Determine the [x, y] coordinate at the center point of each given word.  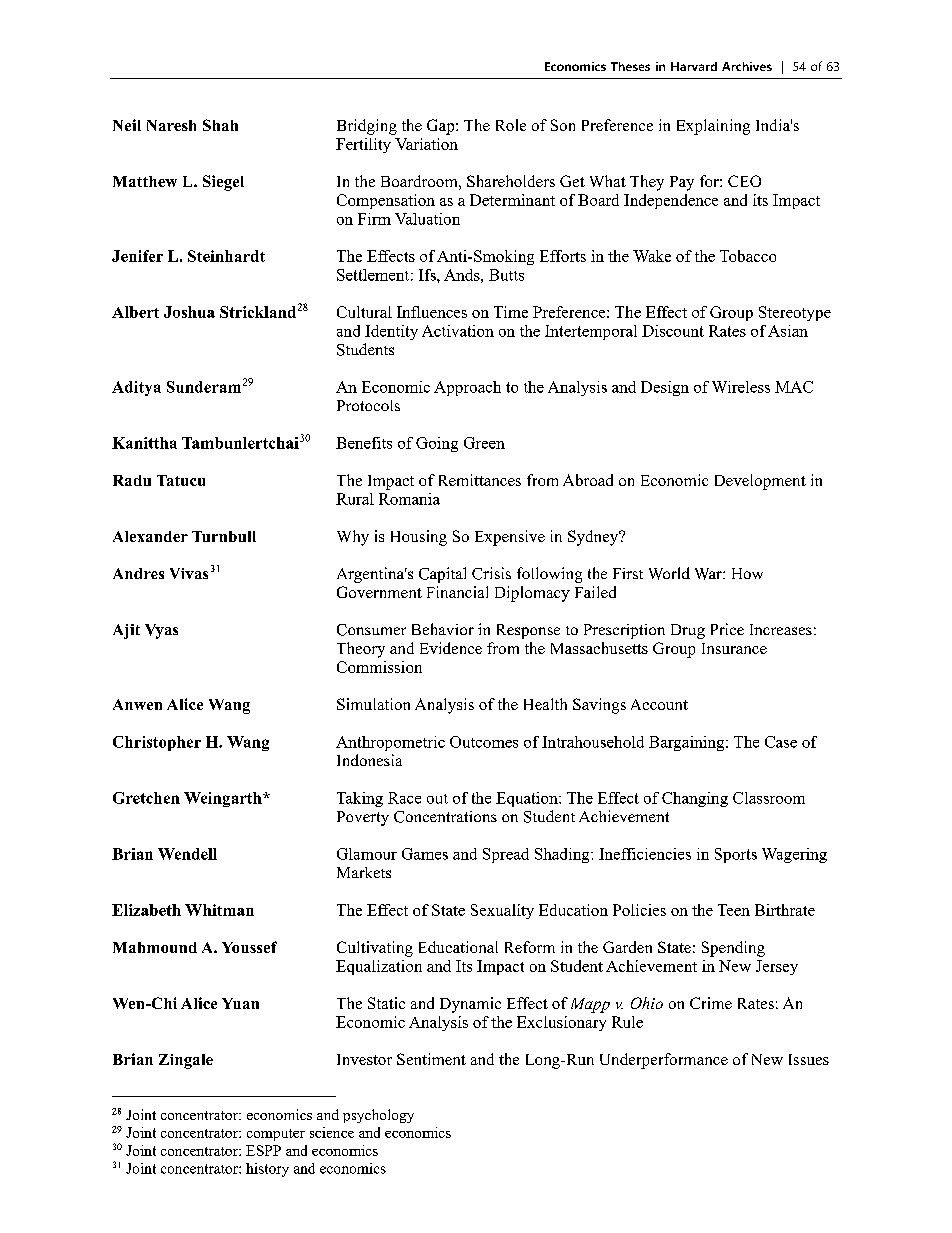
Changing [695, 799]
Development [760, 482]
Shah [220, 125]
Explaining [713, 127]
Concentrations [445, 817]
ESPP [263, 1150]
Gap [442, 127]
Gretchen [146, 798]
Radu [132, 480]
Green [484, 443]
